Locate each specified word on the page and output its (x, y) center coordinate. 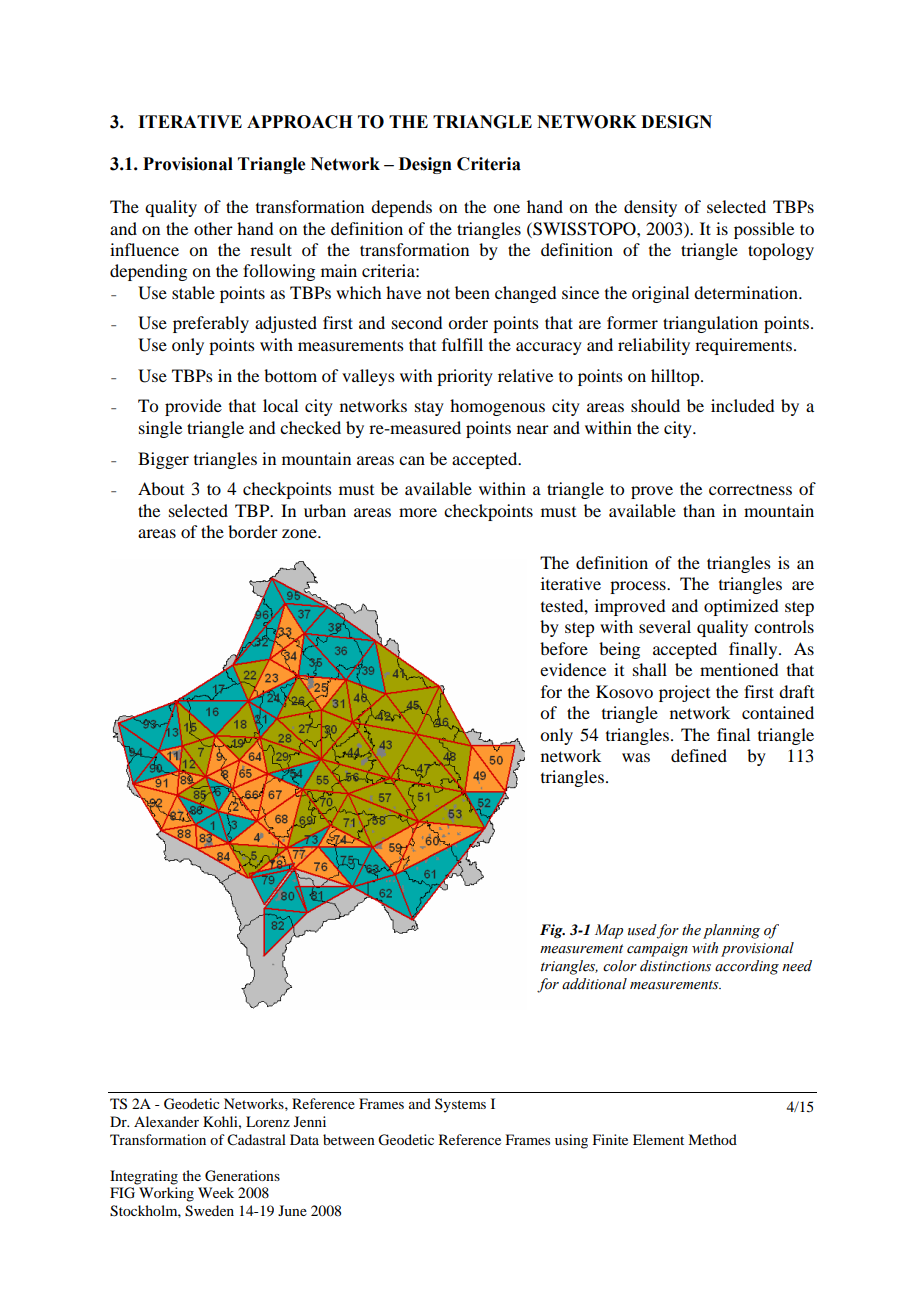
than (699, 510)
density (650, 208)
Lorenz (268, 1121)
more (418, 512)
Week (216, 1192)
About (161, 488)
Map (609, 931)
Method (712, 1139)
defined (699, 755)
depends (401, 208)
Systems (460, 1105)
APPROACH (299, 122)
